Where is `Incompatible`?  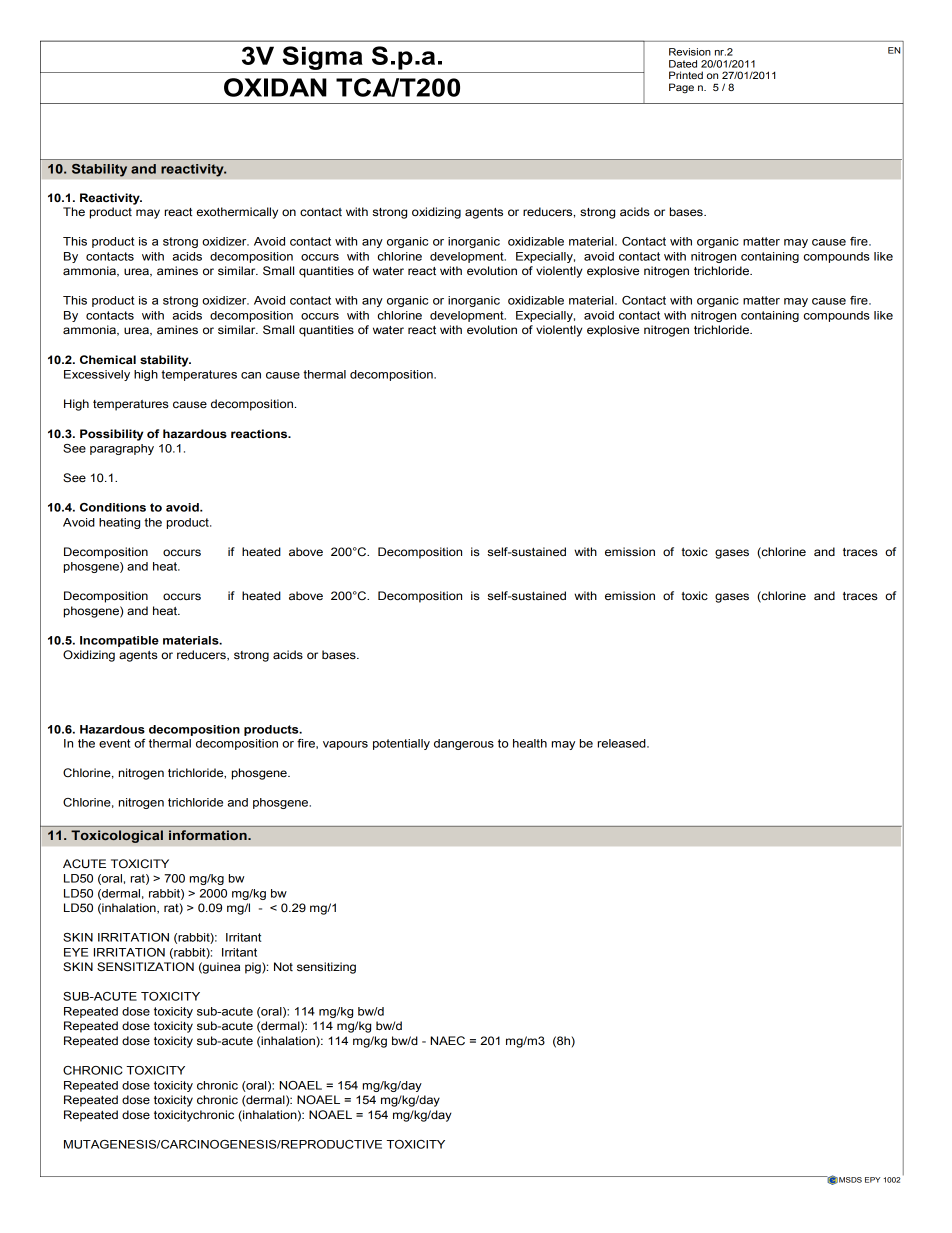 Incompatible is located at coordinates (119, 641).
